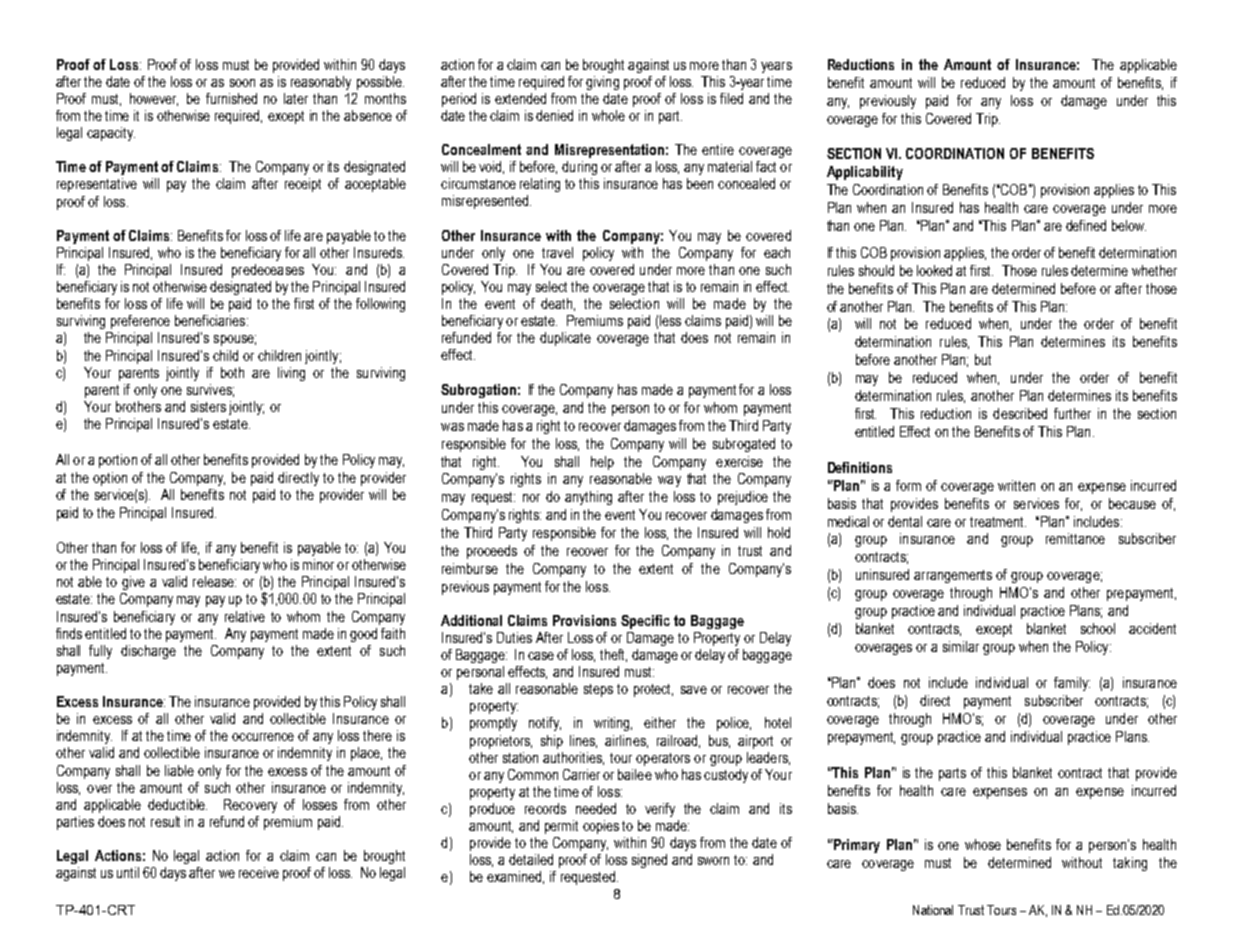  What do you see at coordinates (259, 872) in the image?
I see `receive` at bounding box center [259, 872].
